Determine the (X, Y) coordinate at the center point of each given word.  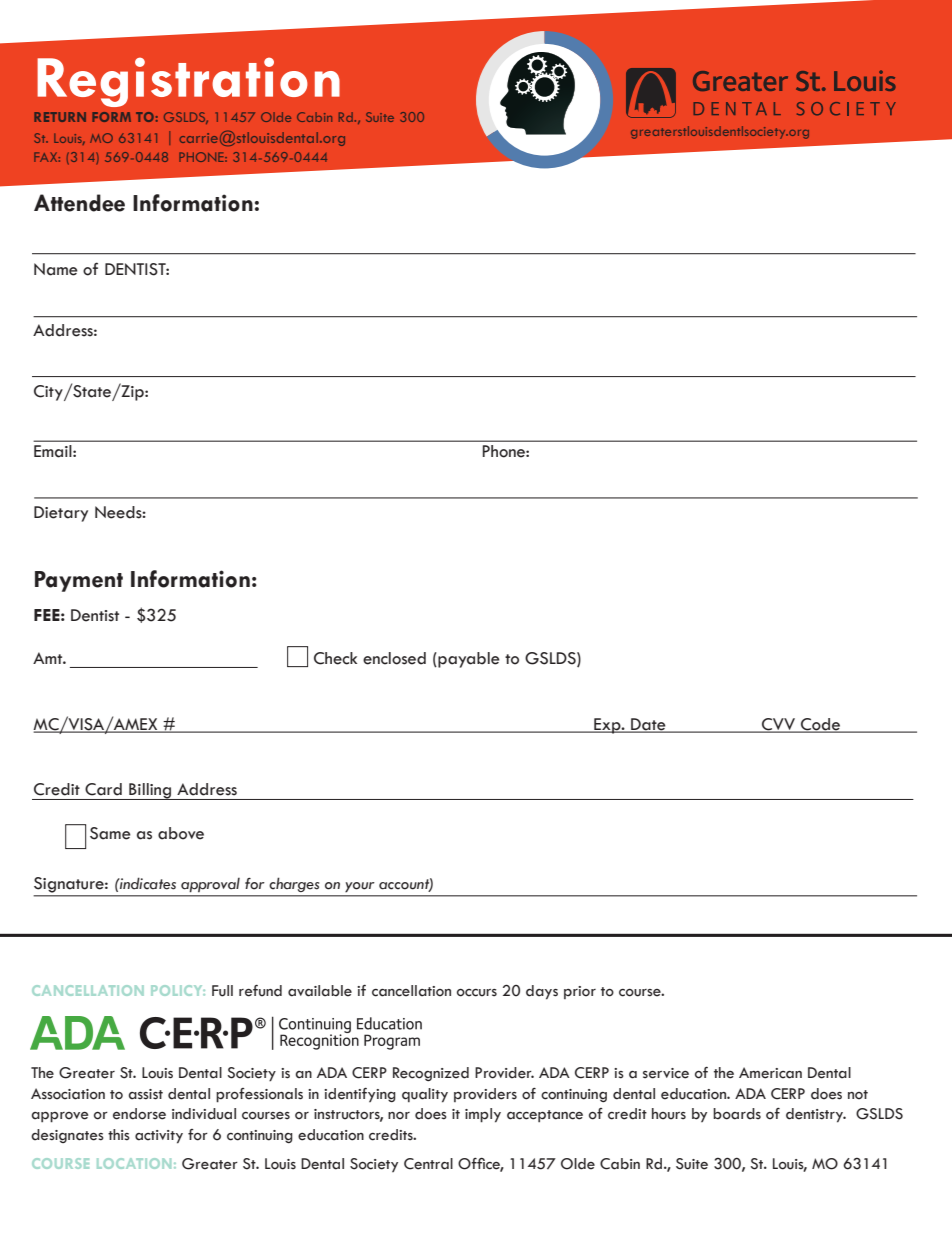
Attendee (79, 203)
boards (737, 1114)
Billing (150, 791)
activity (159, 1137)
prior (580, 992)
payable (468, 660)
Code (821, 725)
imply (483, 1115)
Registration (188, 82)
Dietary (61, 514)
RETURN (60, 117)
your (360, 887)
